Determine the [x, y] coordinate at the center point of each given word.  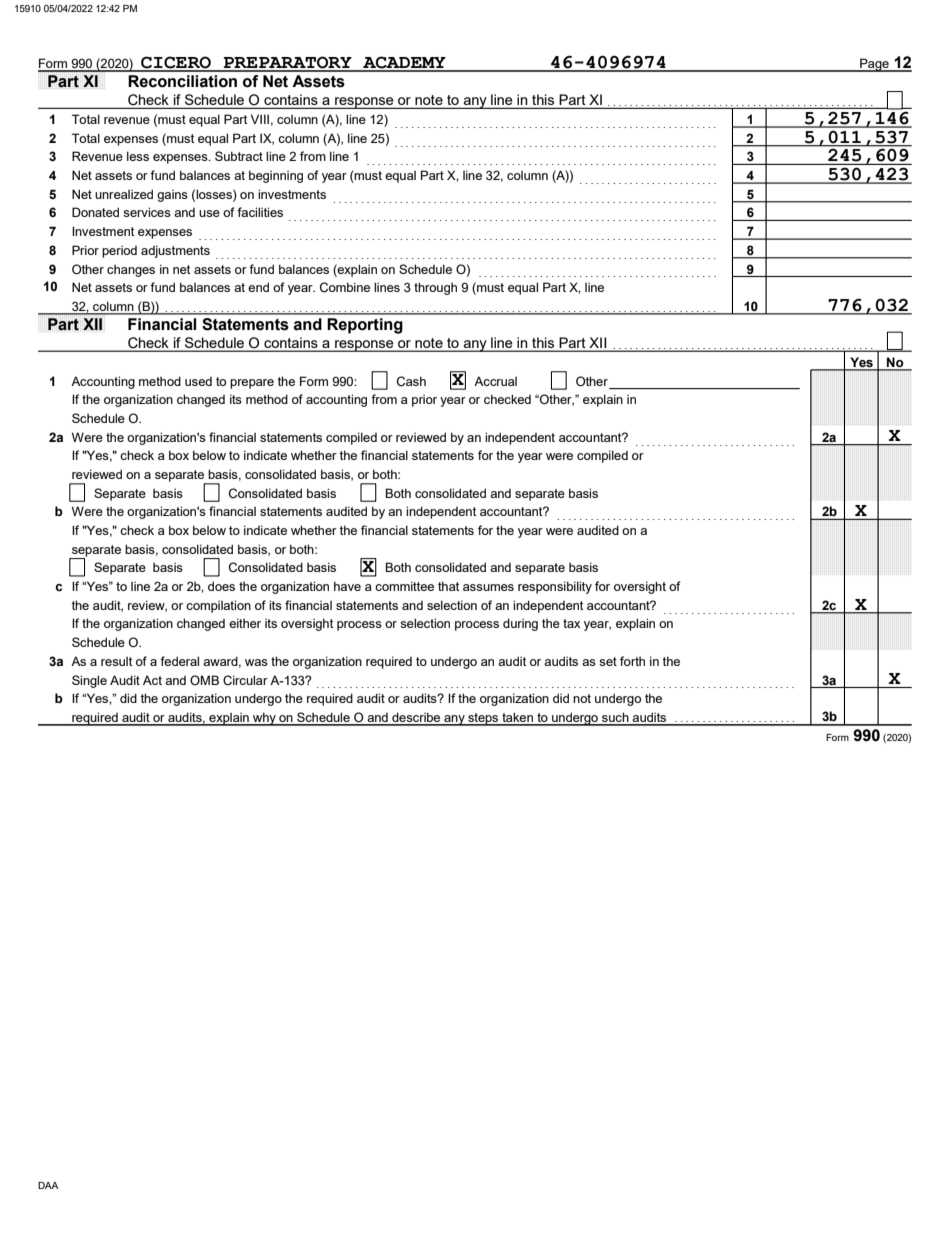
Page [874, 65]
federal [179, 661]
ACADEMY [404, 63]
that [449, 586]
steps [483, 719]
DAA [48, 1185]
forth [632, 661]
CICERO [176, 63]
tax [571, 623]
